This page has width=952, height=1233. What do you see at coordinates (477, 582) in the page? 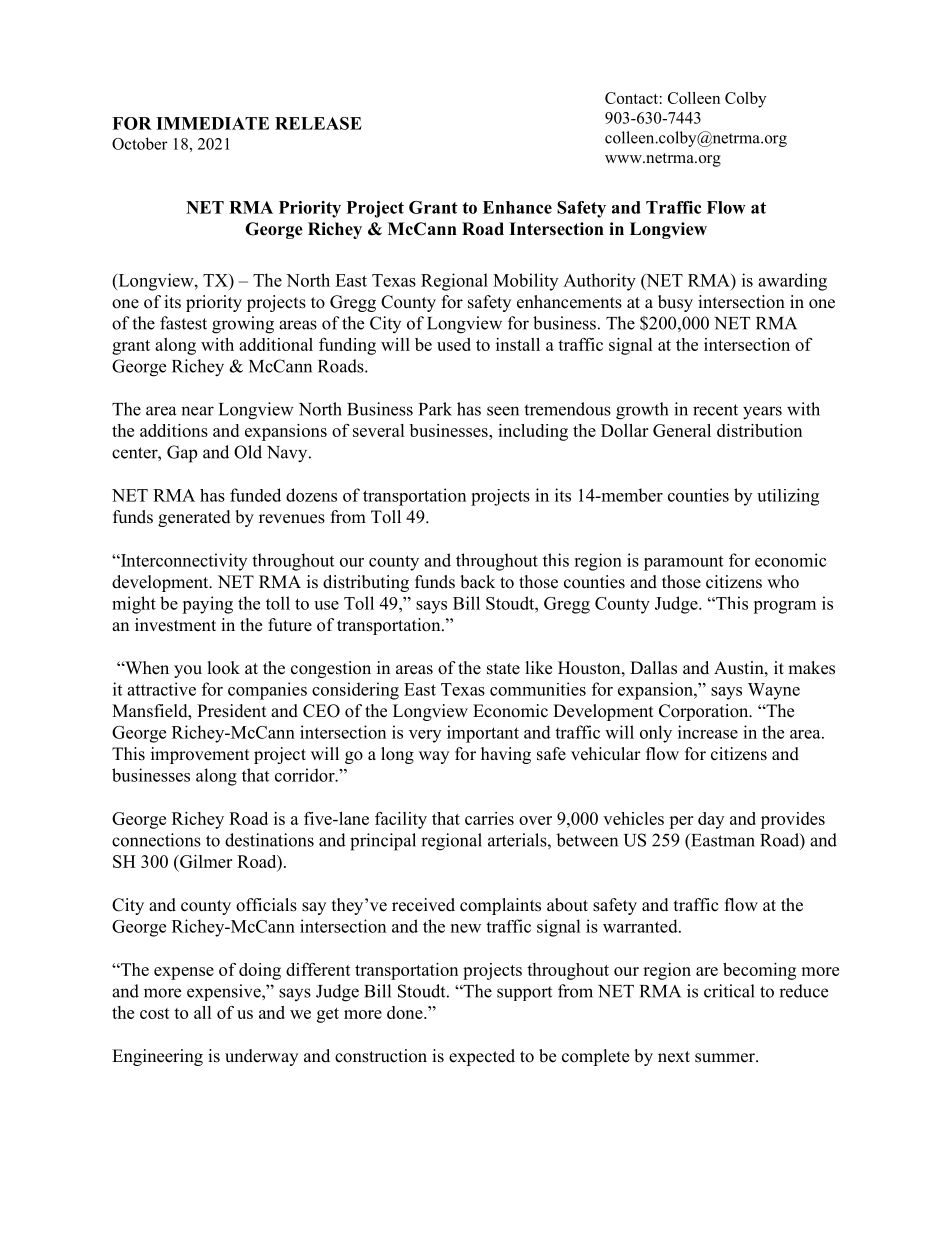
I see `back` at bounding box center [477, 582].
